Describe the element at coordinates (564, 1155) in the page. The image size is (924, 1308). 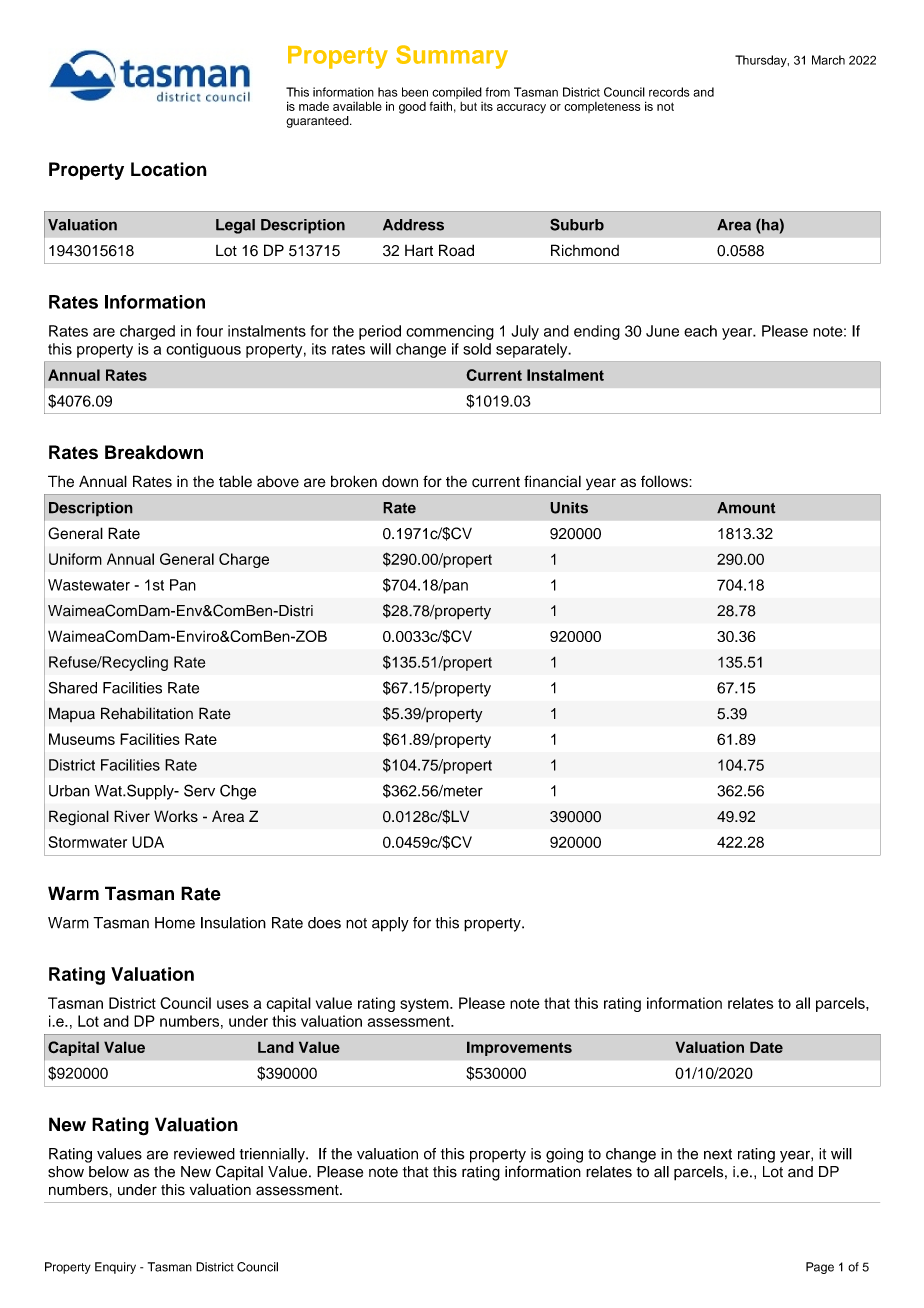
I see `going` at that location.
